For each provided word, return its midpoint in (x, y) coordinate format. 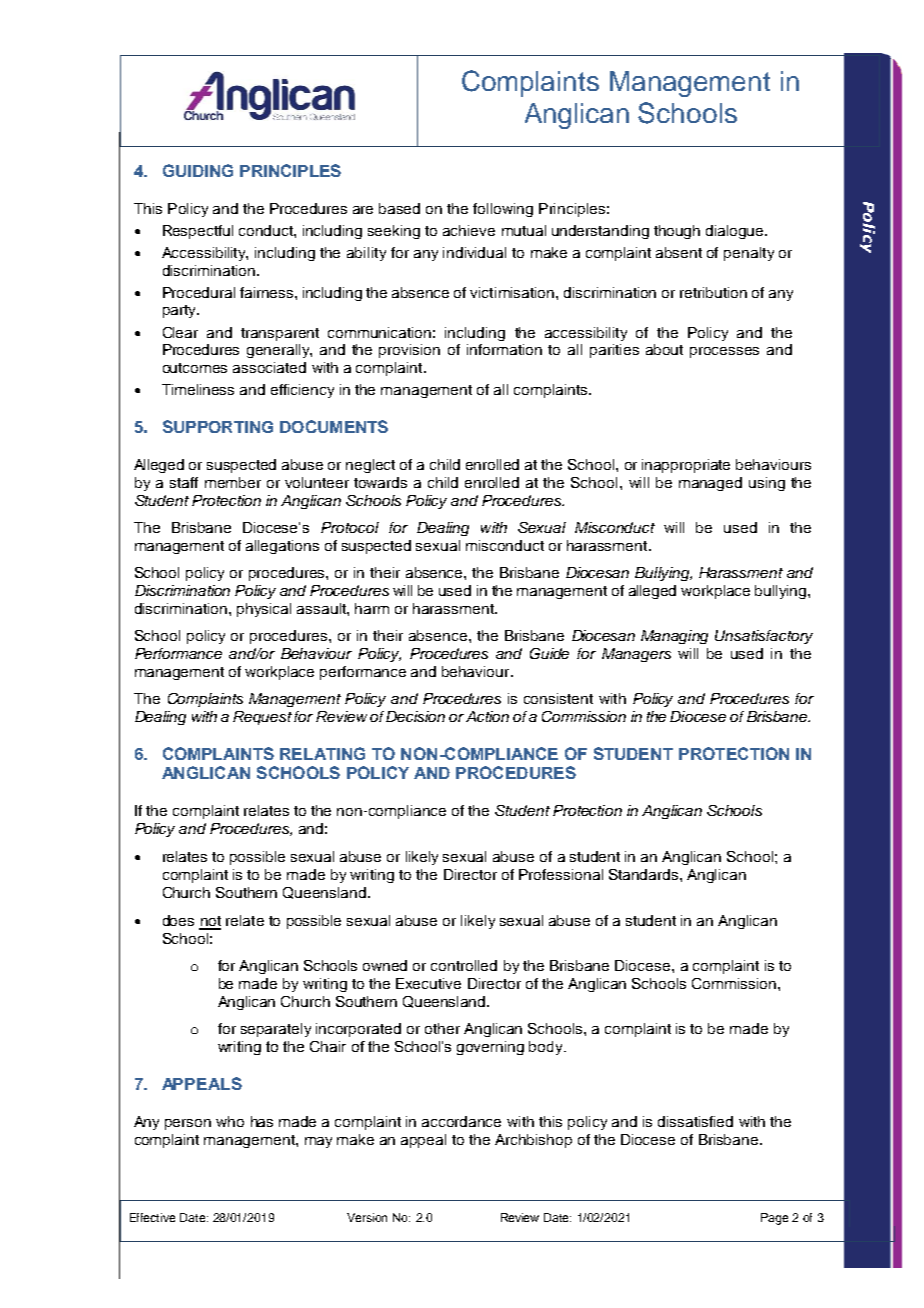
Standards (645, 874)
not (210, 922)
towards (380, 482)
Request (262, 718)
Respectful (198, 232)
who (230, 1121)
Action (487, 716)
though (677, 232)
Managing (674, 637)
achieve (469, 230)
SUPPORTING (218, 426)
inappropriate (686, 466)
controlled (464, 965)
